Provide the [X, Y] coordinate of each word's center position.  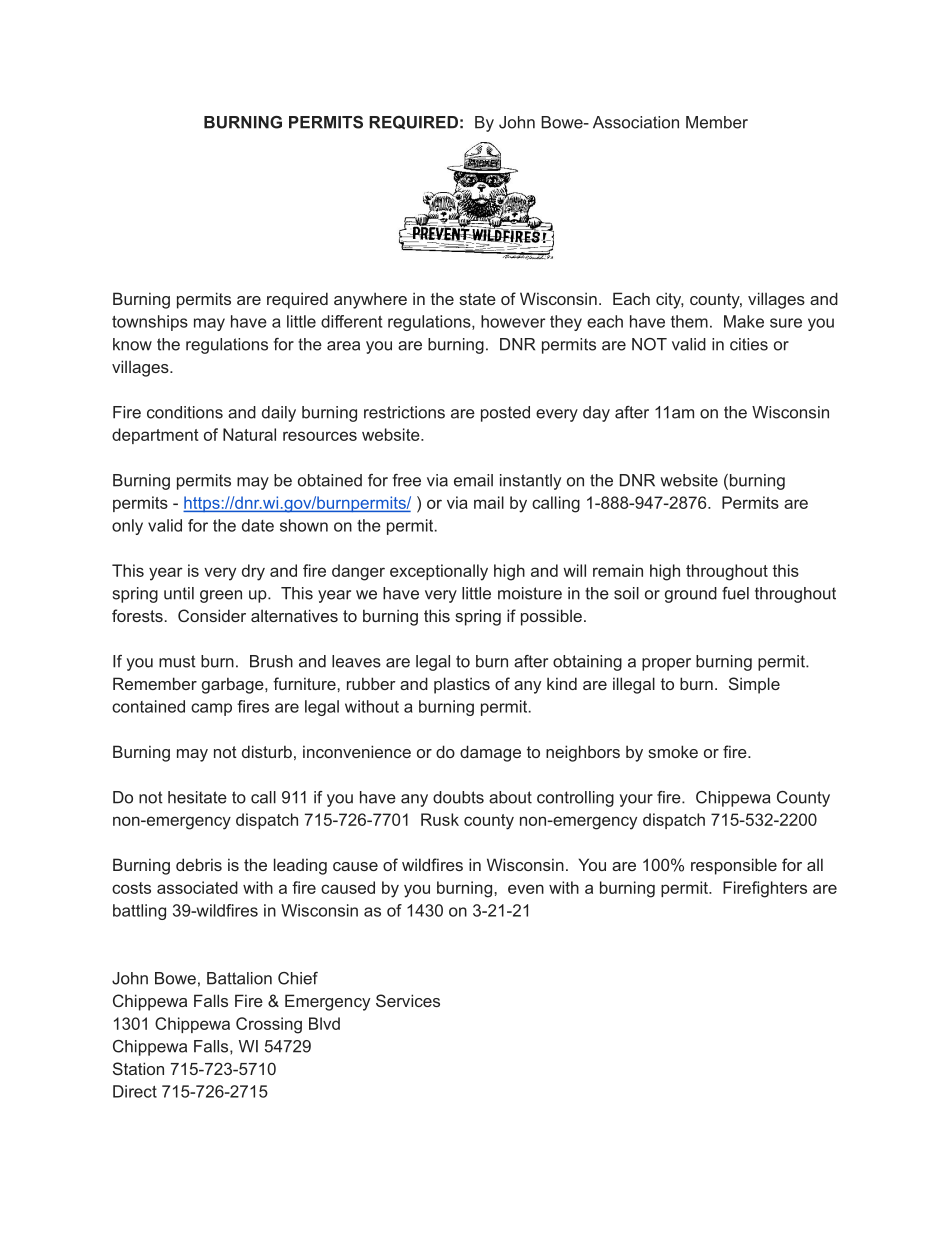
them [689, 321]
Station [138, 1068]
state [477, 299]
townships [150, 323]
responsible [734, 866]
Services [408, 1000]
